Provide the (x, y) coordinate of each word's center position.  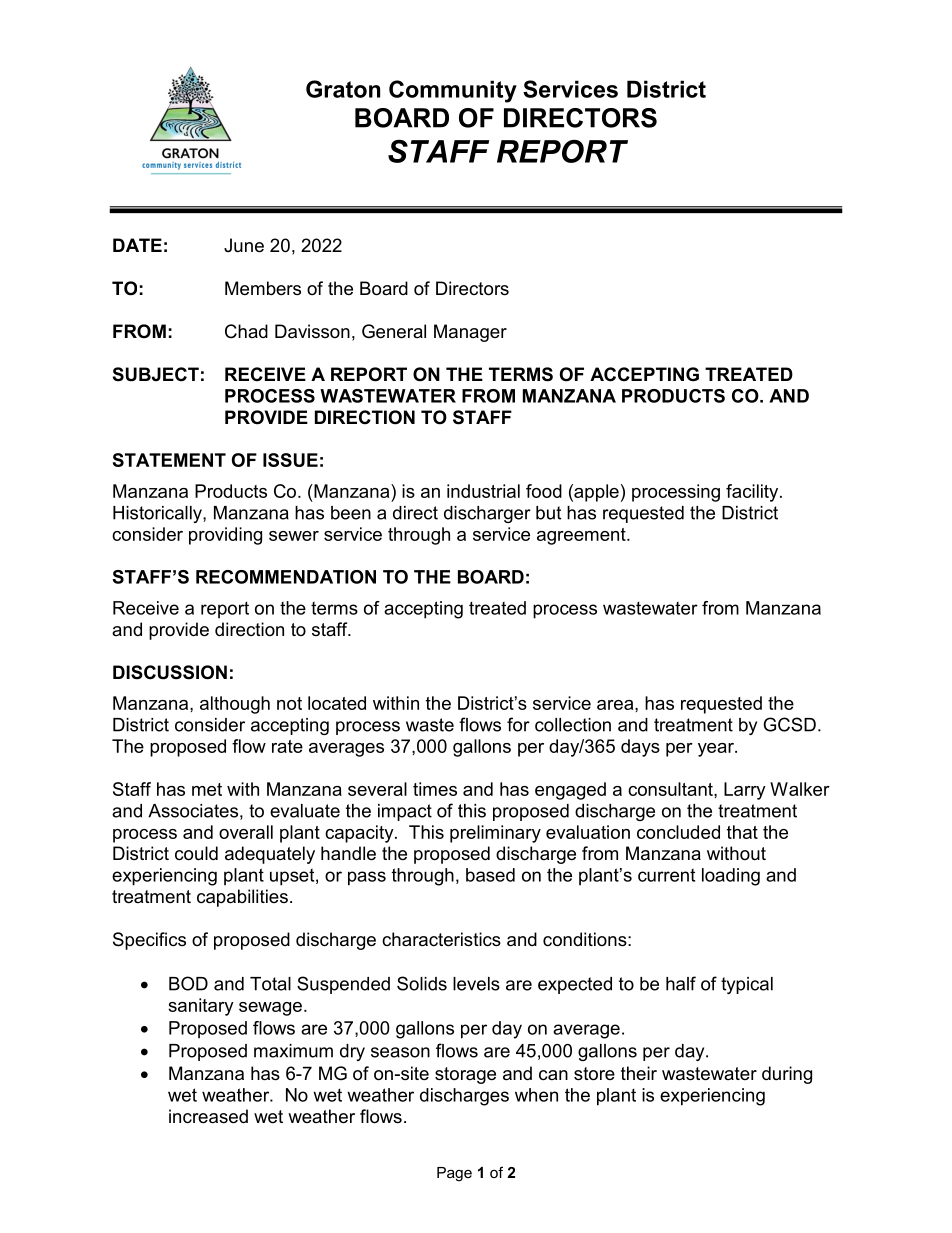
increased (208, 1116)
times (435, 789)
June (244, 245)
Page (454, 1174)
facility (753, 493)
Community (453, 91)
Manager (470, 333)
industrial (483, 491)
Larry (745, 791)
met (207, 789)
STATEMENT (169, 460)
